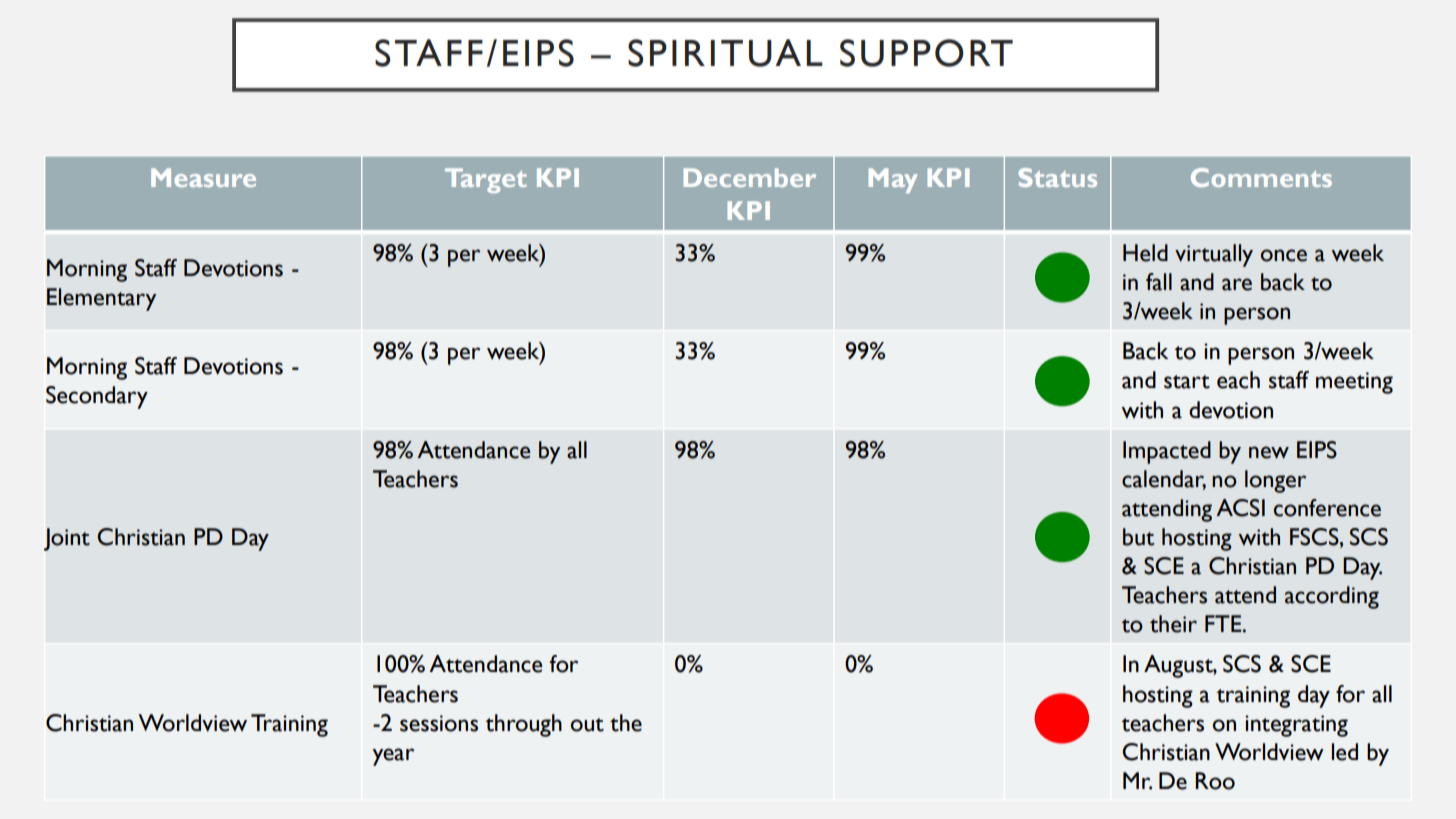 The image size is (1456, 819). What do you see at coordinates (1214, 255) in the image?
I see `virtually` at bounding box center [1214, 255].
